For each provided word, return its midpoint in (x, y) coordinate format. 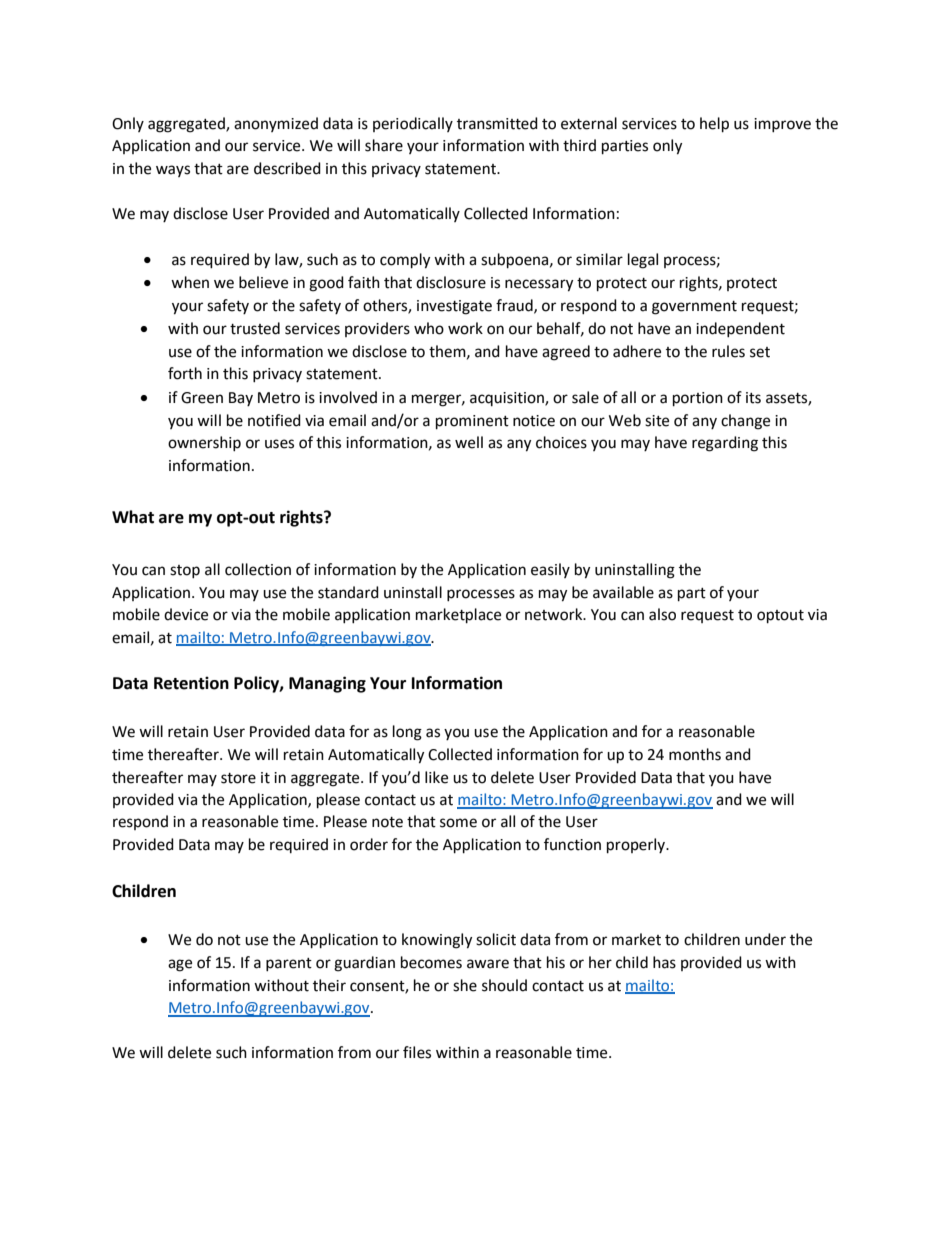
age (180, 965)
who (429, 328)
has (664, 962)
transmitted (497, 123)
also (662, 614)
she (465, 985)
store (238, 778)
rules (728, 351)
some (458, 823)
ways (173, 171)
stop (185, 571)
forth (185, 373)
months (695, 754)
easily (550, 570)
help (714, 125)
